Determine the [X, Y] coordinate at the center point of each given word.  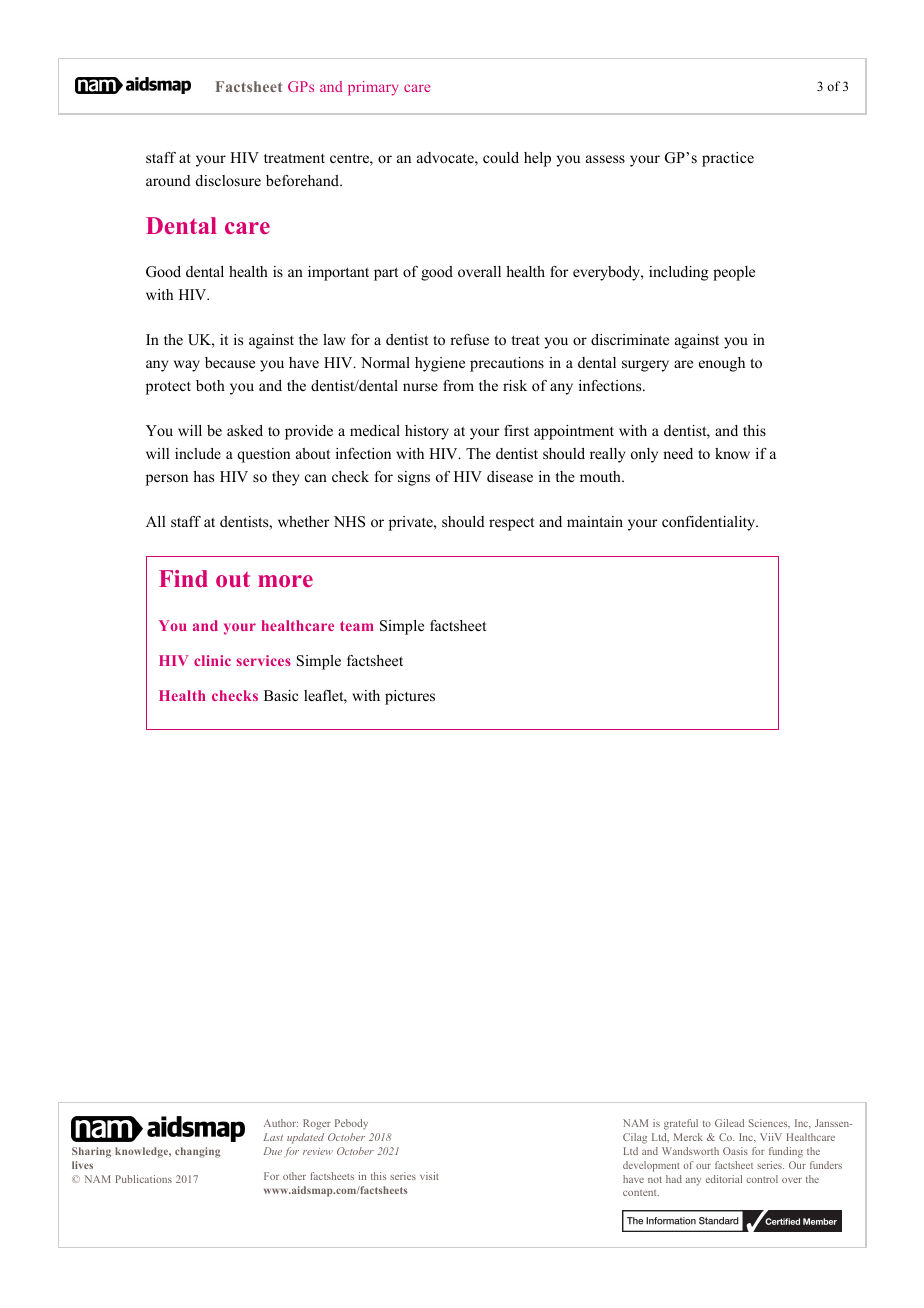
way [187, 366]
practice [728, 159]
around [168, 180]
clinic [212, 660]
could [501, 157]
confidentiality [710, 523]
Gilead [729, 1123]
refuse [469, 339]
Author [281, 1123]
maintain [595, 521]
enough [722, 364]
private [412, 523]
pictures [410, 697]
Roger [317, 1124]
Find [183, 578]
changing [197, 1152]
